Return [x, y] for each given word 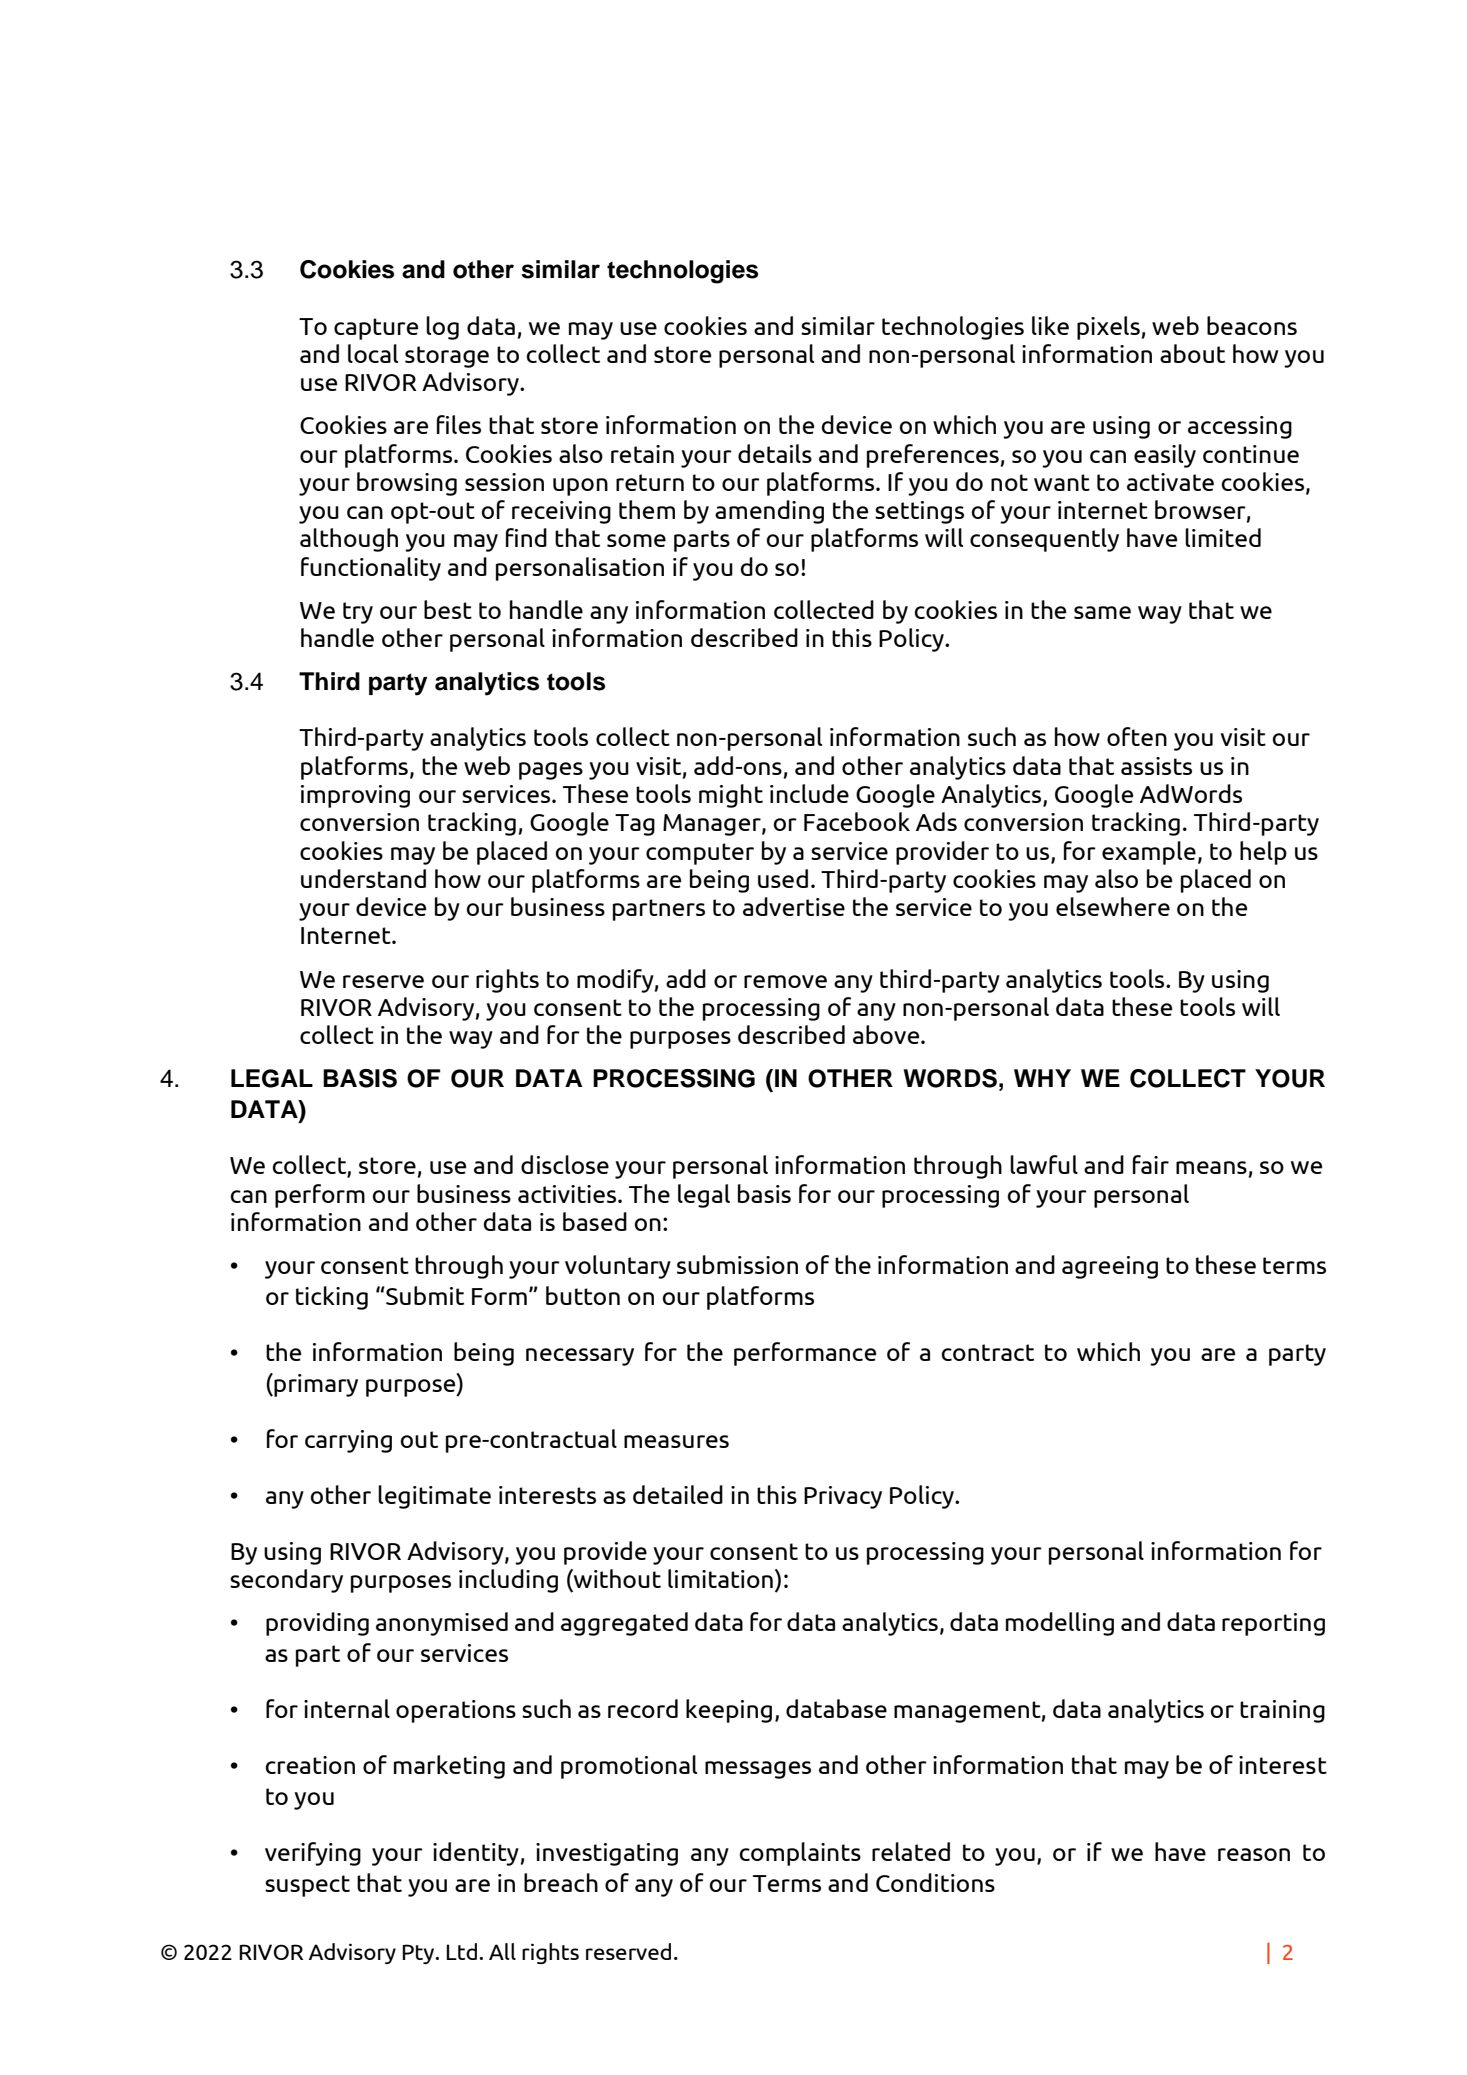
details [775, 453]
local [373, 353]
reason [1254, 1854]
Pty [419, 1954]
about [1192, 353]
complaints [800, 1854]
